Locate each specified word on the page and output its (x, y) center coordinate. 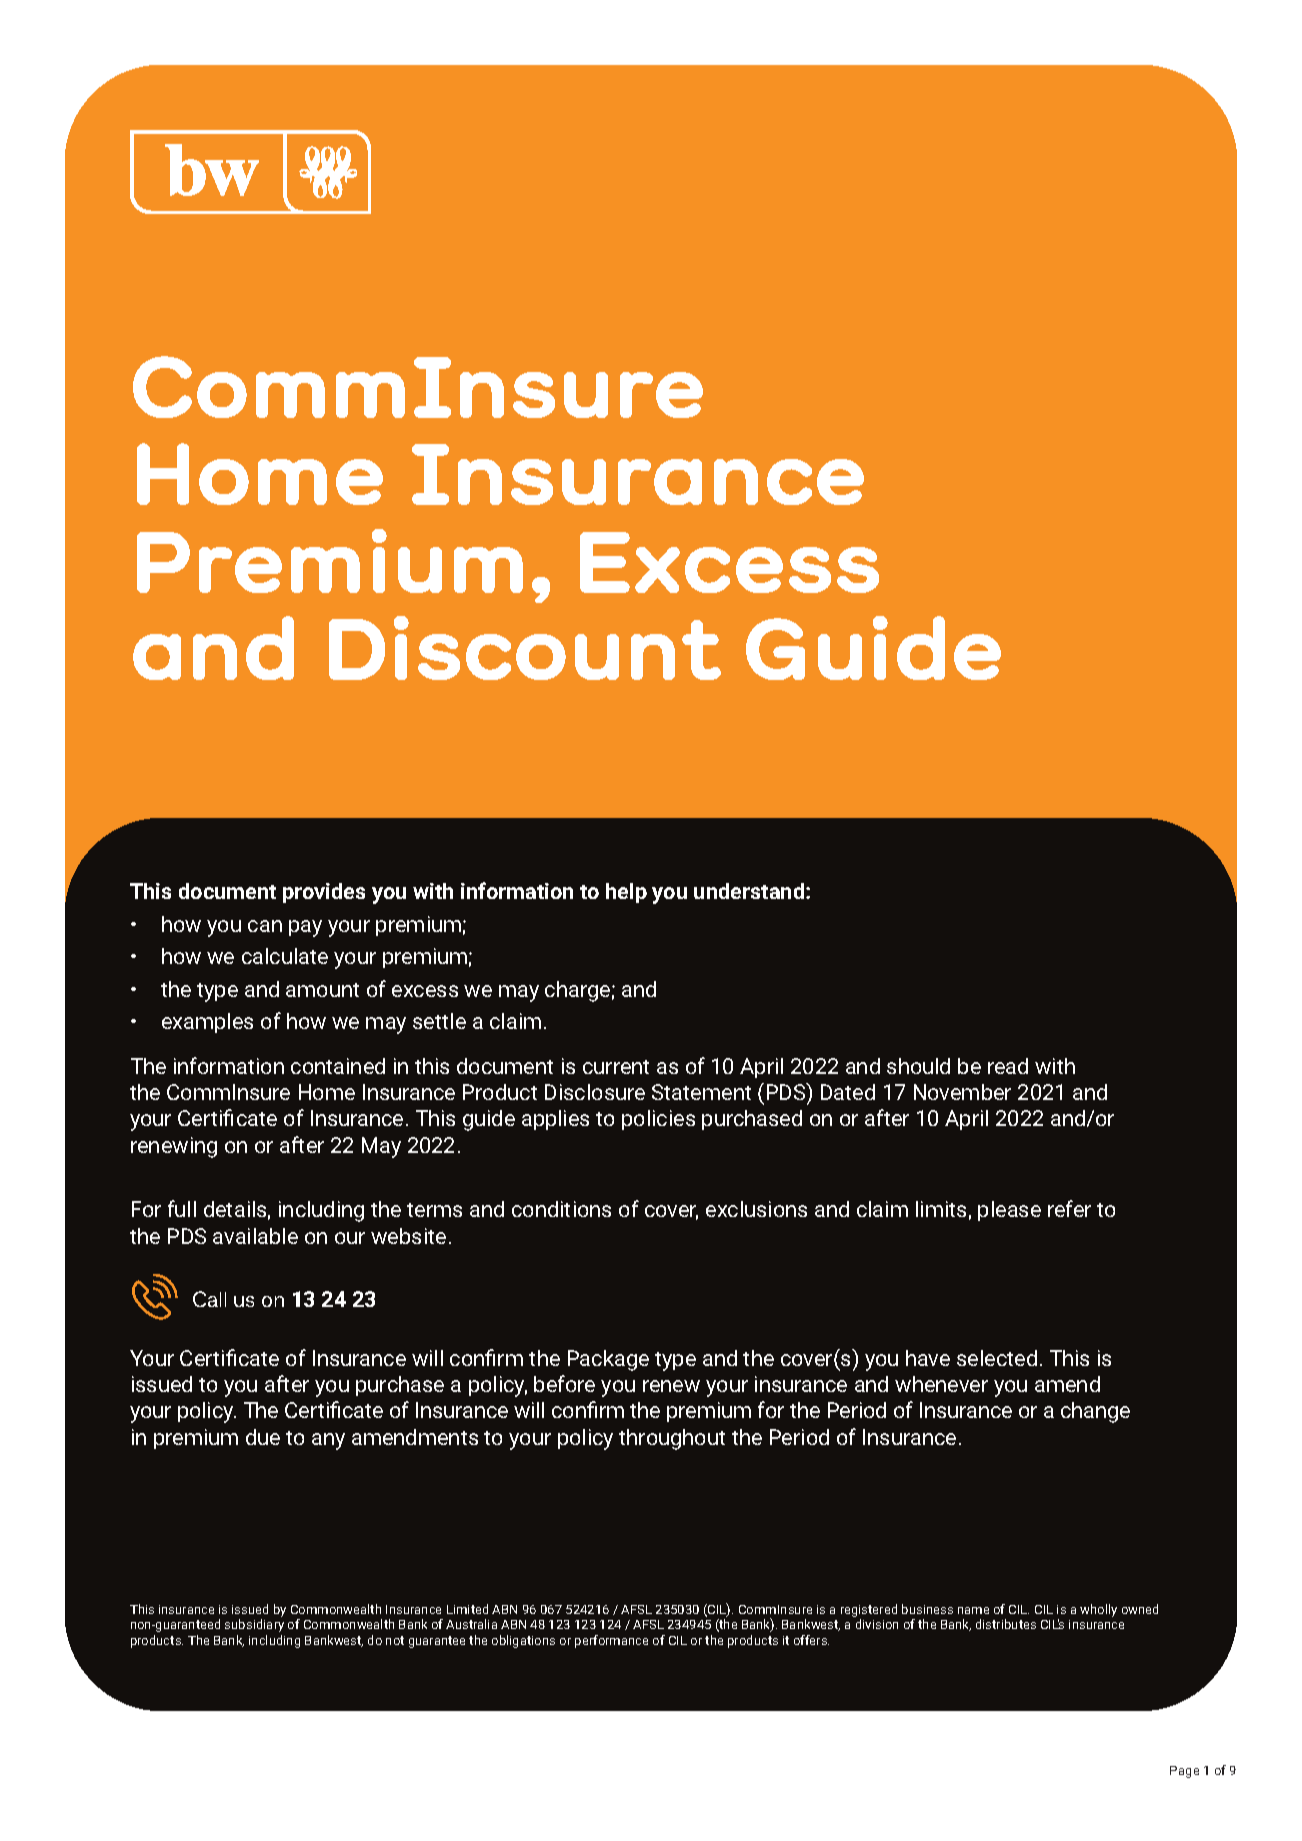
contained (338, 1066)
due (263, 1437)
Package (608, 1360)
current (616, 1067)
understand (750, 891)
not (395, 1640)
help (626, 893)
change (1095, 1412)
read (1008, 1066)
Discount (525, 648)
